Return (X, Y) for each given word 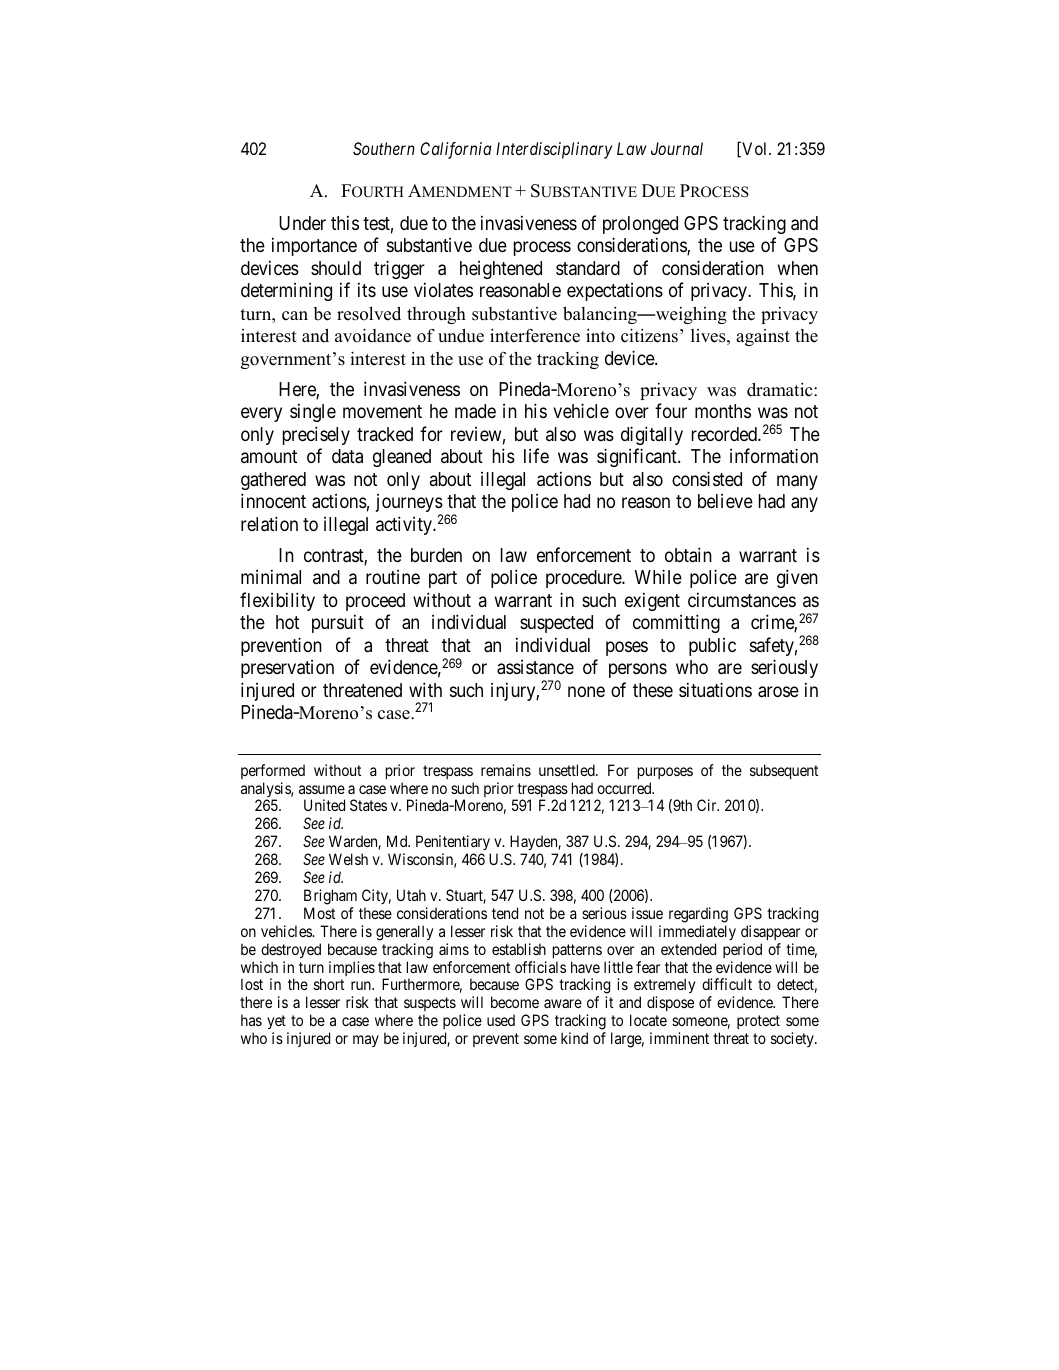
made (475, 411)
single (313, 412)
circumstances (742, 599)
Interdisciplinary (554, 150)
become (515, 1002)
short (329, 984)
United (324, 805)
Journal (677, 148)
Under (302, 223)
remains (506, 770)
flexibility (277, 601)
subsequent (784, 771)
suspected (556, 624)
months (723, 411)
